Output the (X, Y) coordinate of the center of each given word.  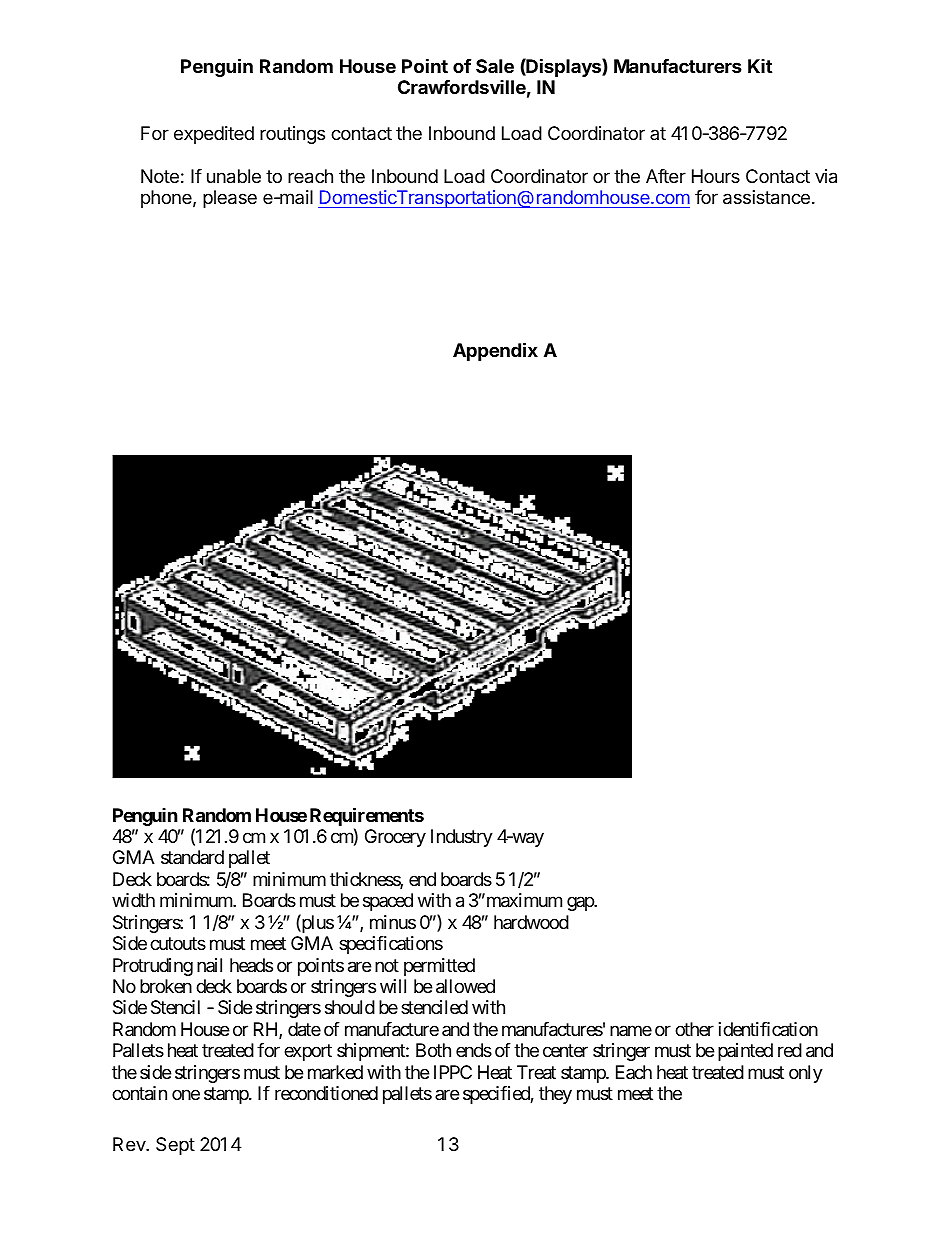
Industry (462, 838)
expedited (214, 135)
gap (581, 904)
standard (192, 857)
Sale (495, 66)
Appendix (495, 351)
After (666, 176)
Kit (760, 66)
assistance (766, 197)
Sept (175, 1146)
